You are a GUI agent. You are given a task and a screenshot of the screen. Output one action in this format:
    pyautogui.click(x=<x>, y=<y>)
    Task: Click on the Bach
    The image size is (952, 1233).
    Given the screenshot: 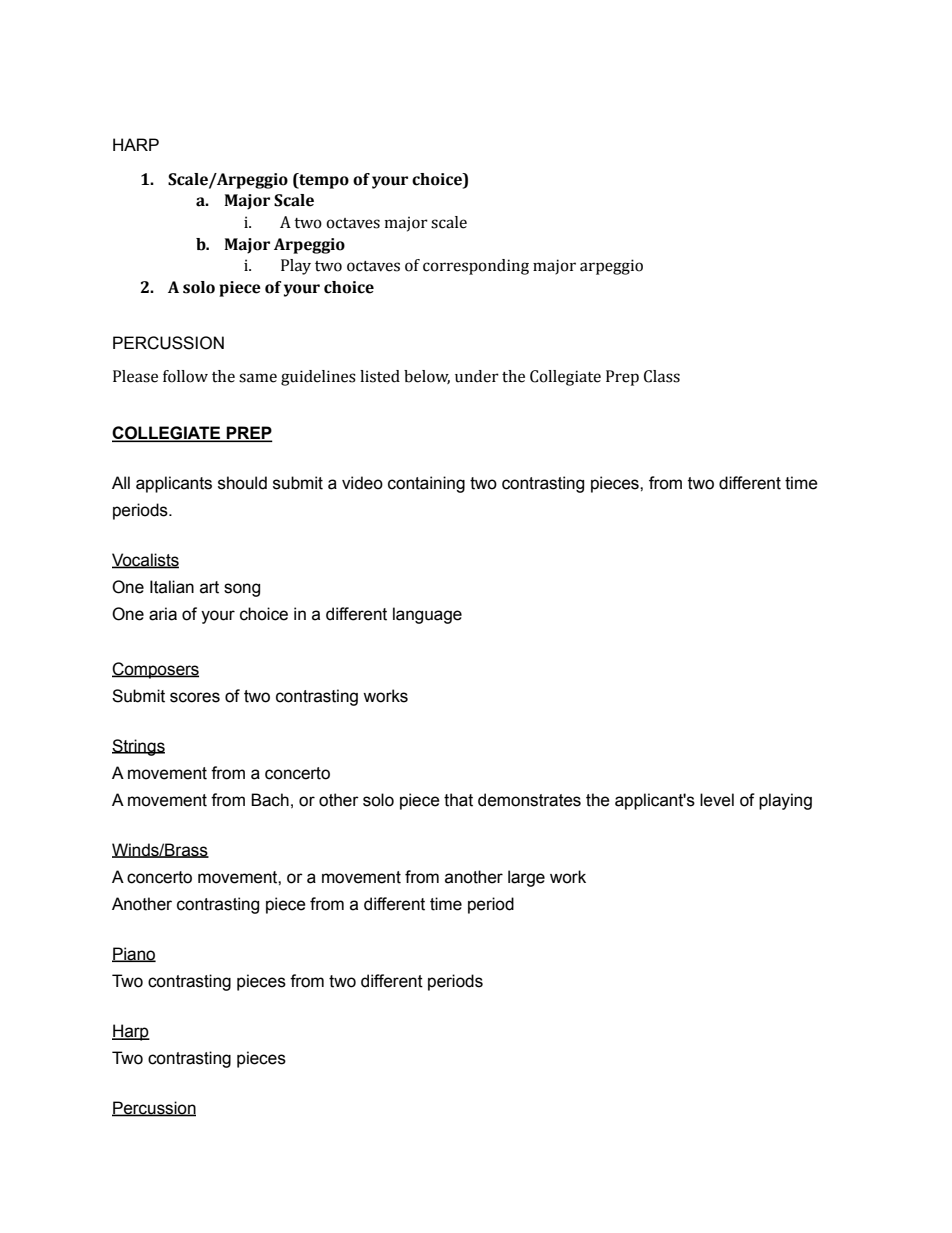 What is the action you would take?
    pyautogui.click(x=270, y=800)
